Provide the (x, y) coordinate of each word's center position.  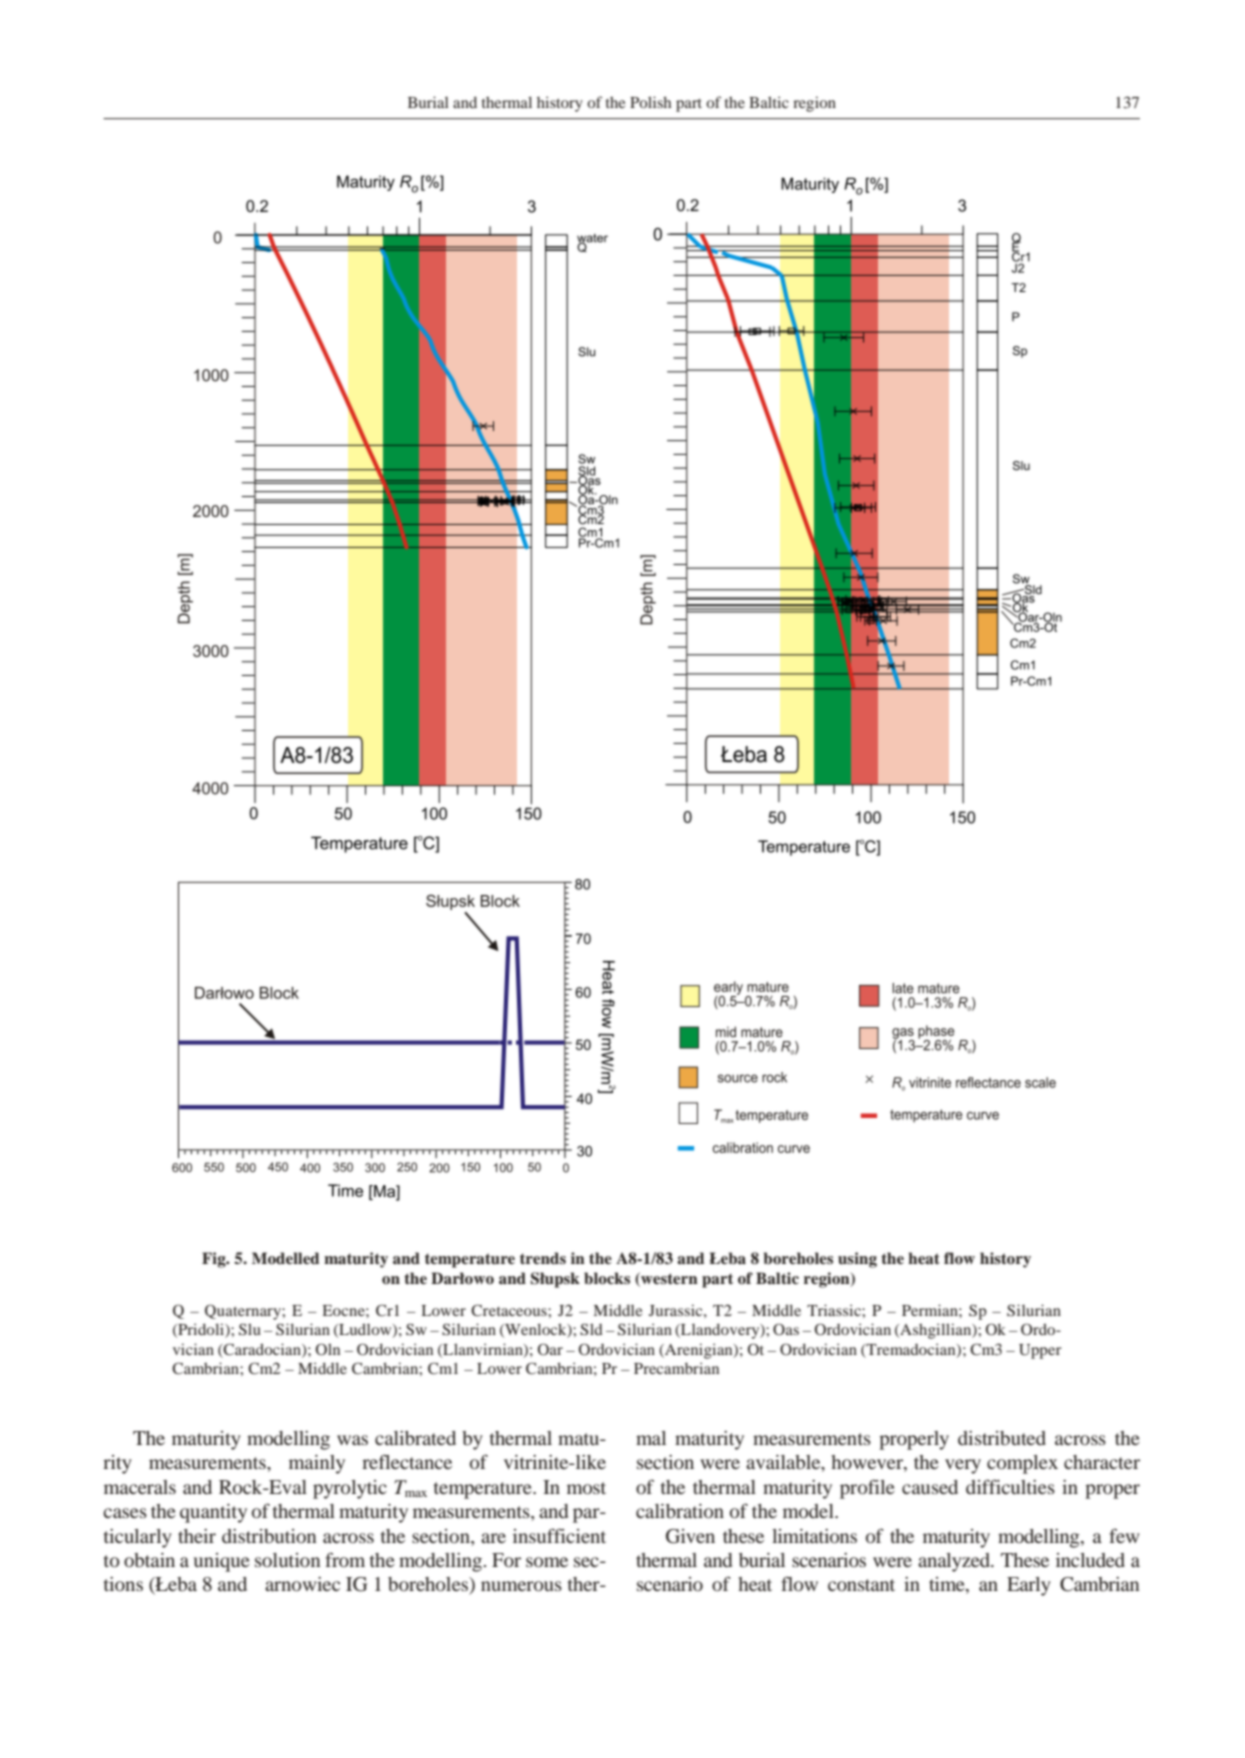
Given (690, 1536)
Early (1029, 1586)
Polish (650, 102)
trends (543, 1258)
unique (222, 1562)
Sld (591, 1329)
